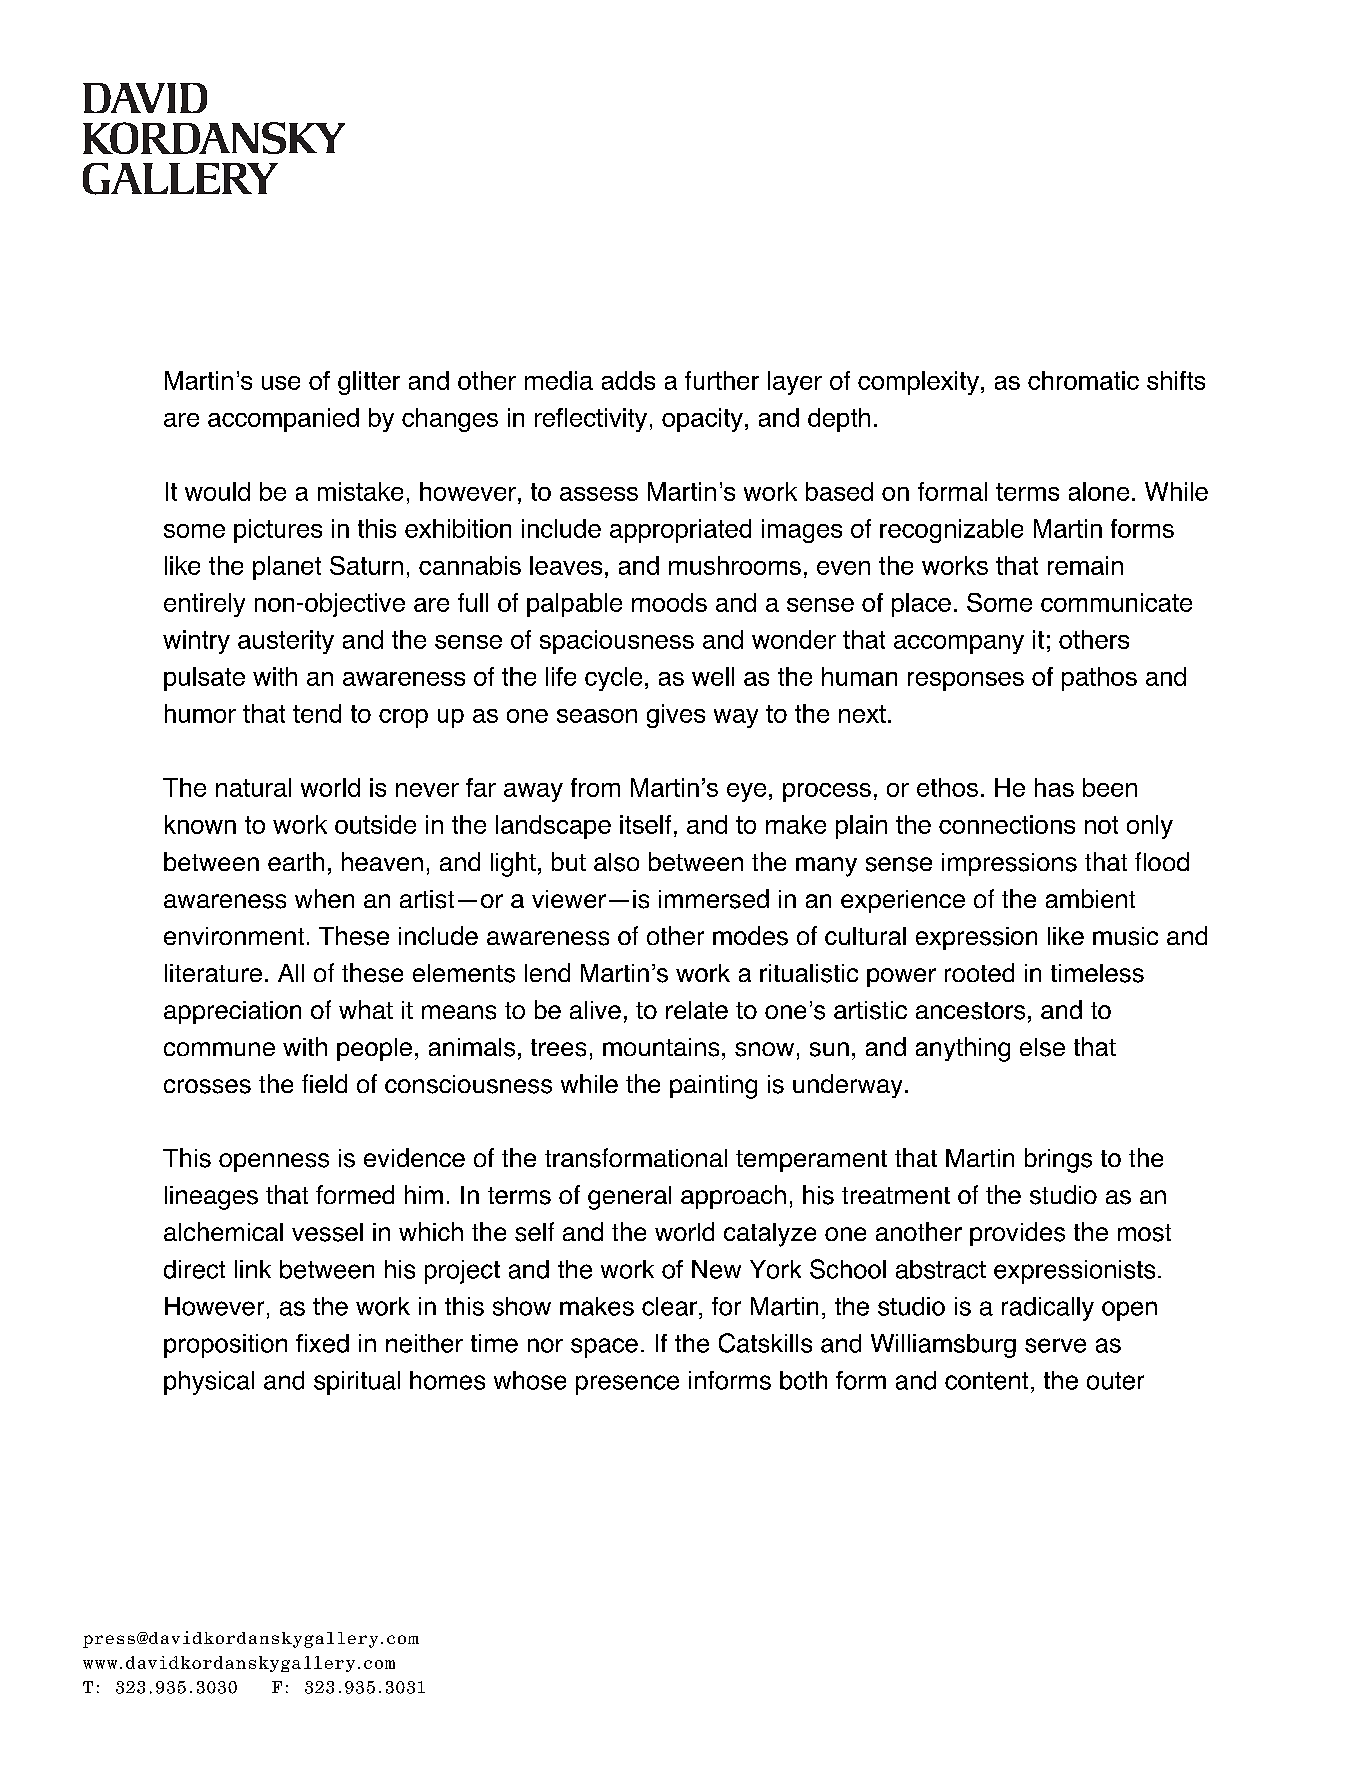 The image size is (1368, 1770). What do you see at coordinates (283, 420) in the page?
I see `accompanied` at bounding box center [283, 420].
